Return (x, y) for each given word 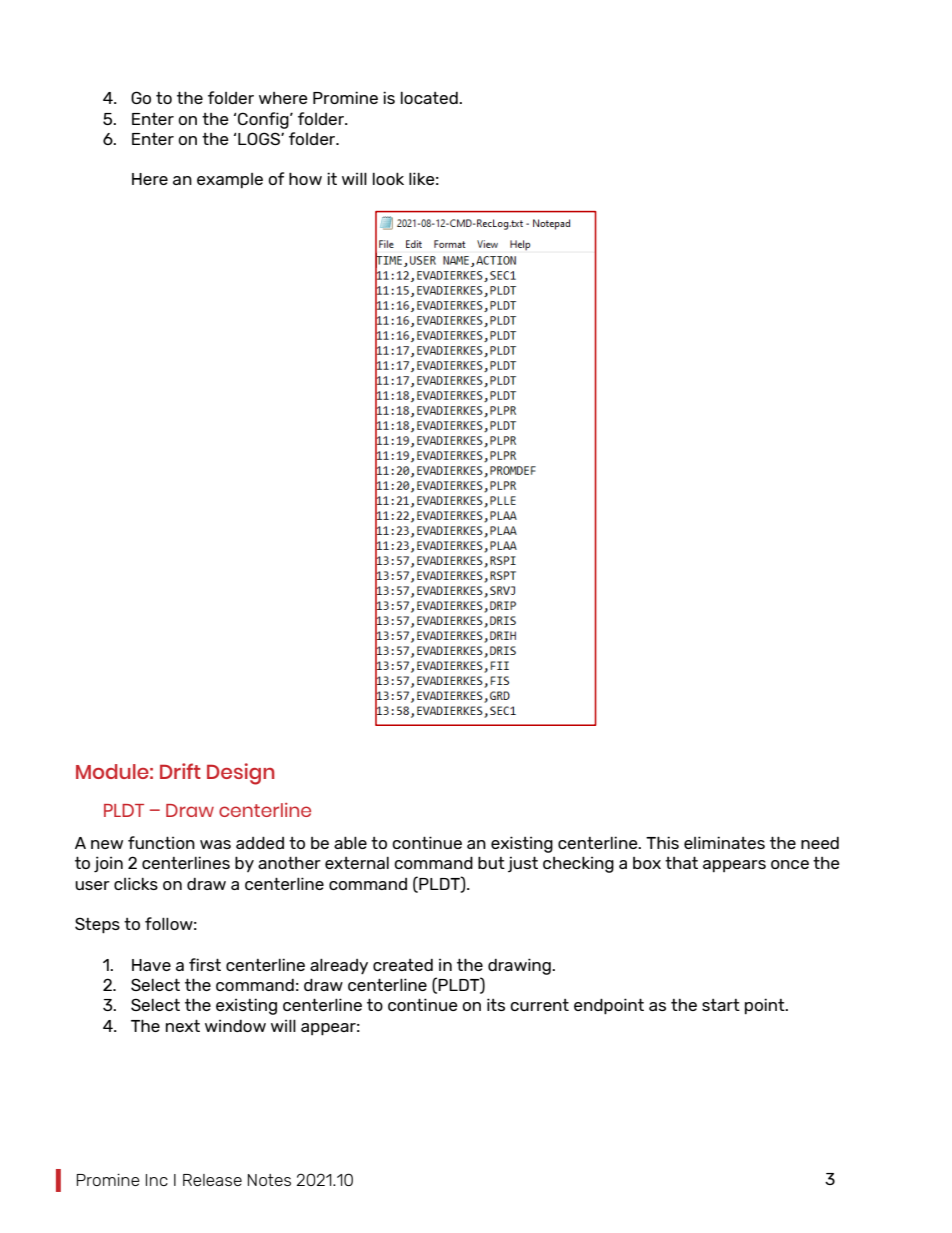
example (230, 181)
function (161, 842)
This (662, 842)
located (430, 97)
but (491, 862)
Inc (157, 1180)
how (305, 178)
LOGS (260, 138)
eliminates (724, 842)
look (388, 178)
